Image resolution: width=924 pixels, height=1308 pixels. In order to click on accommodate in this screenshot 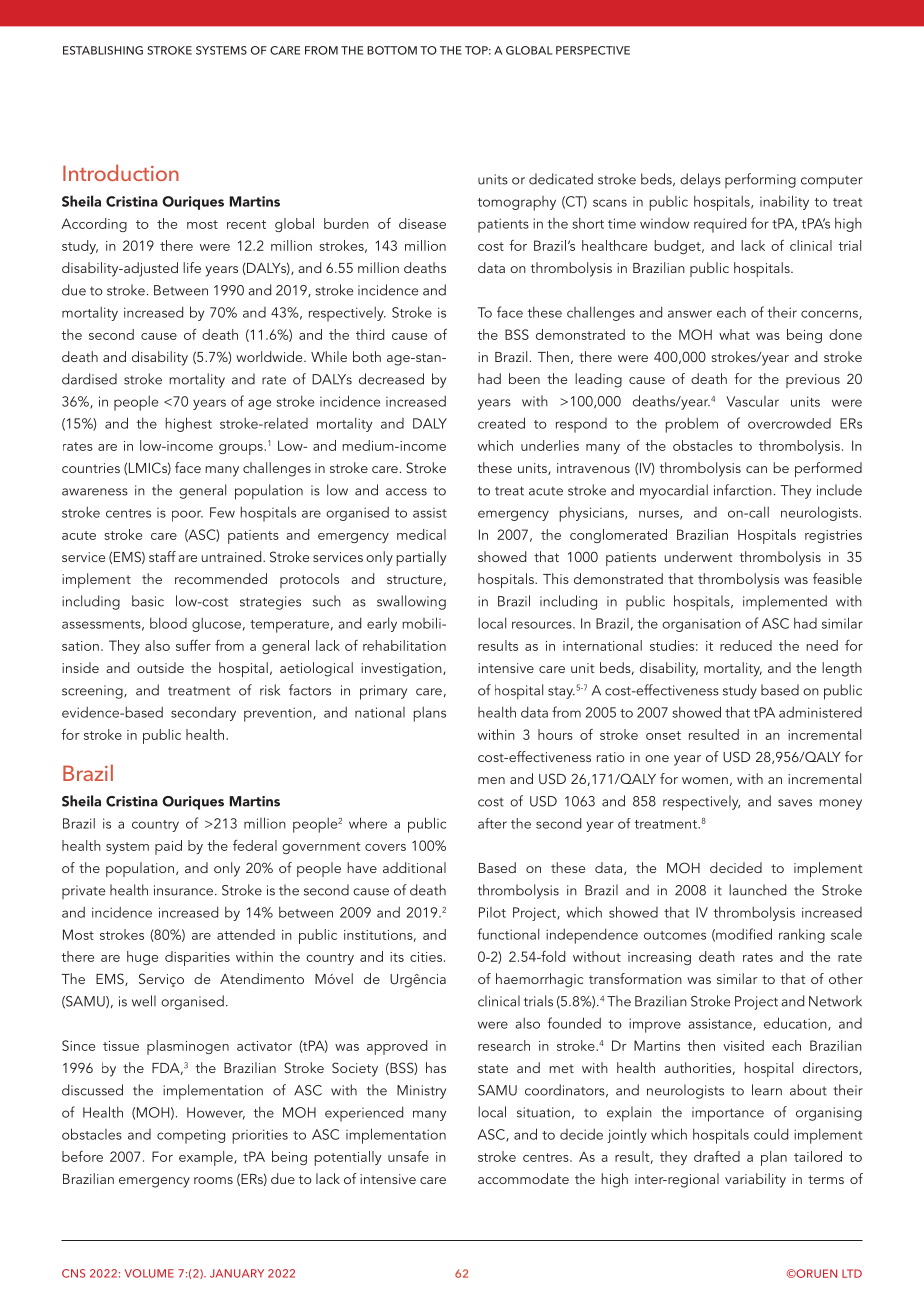, I will do `click(523, 1178)`.
